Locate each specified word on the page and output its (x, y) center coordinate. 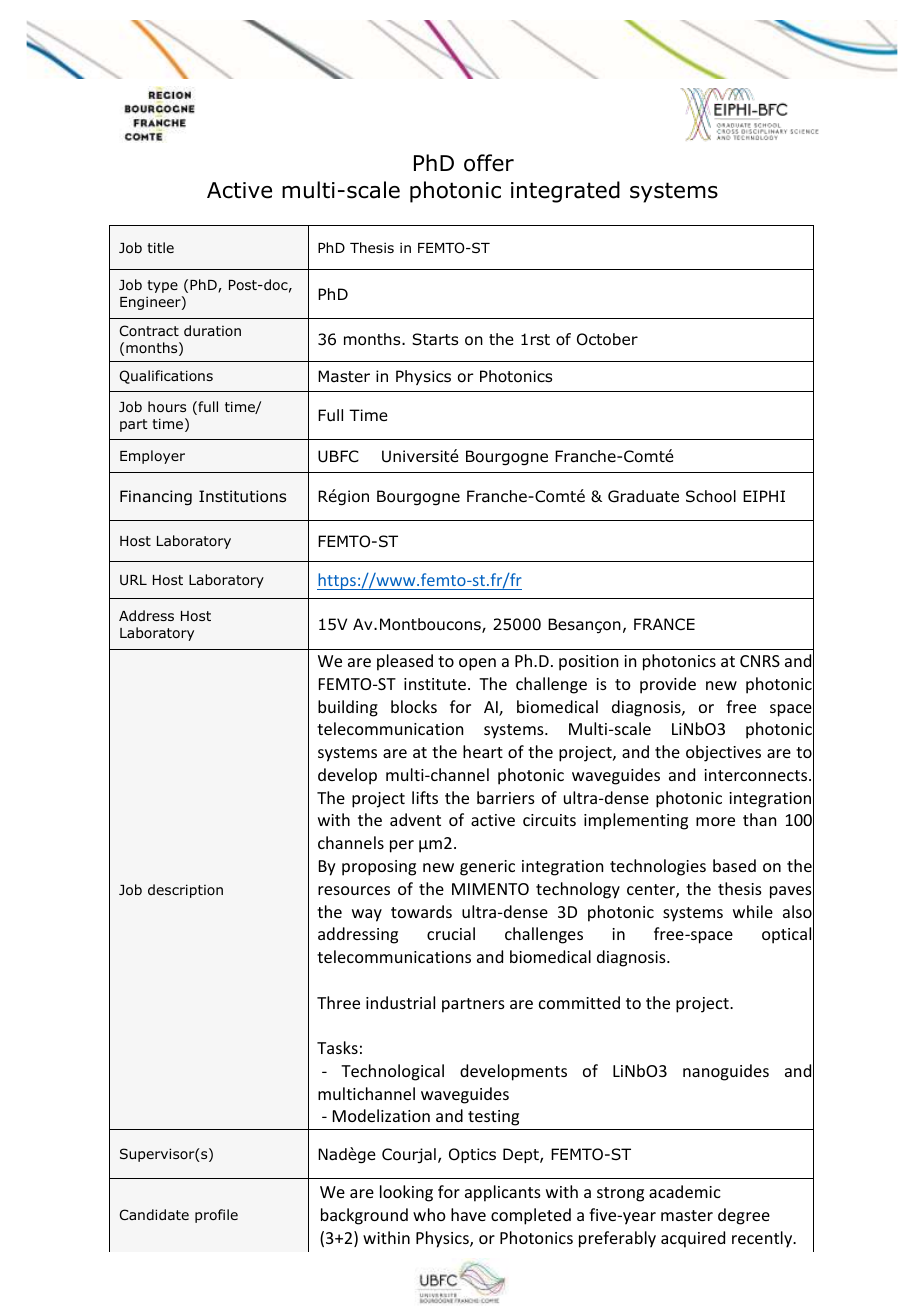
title (160, 247)
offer (489, 163)
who (429, 1214)
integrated (565, 192)
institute (436, 684)
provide (668, 685)
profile (216, 1216)
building (348, 708)
